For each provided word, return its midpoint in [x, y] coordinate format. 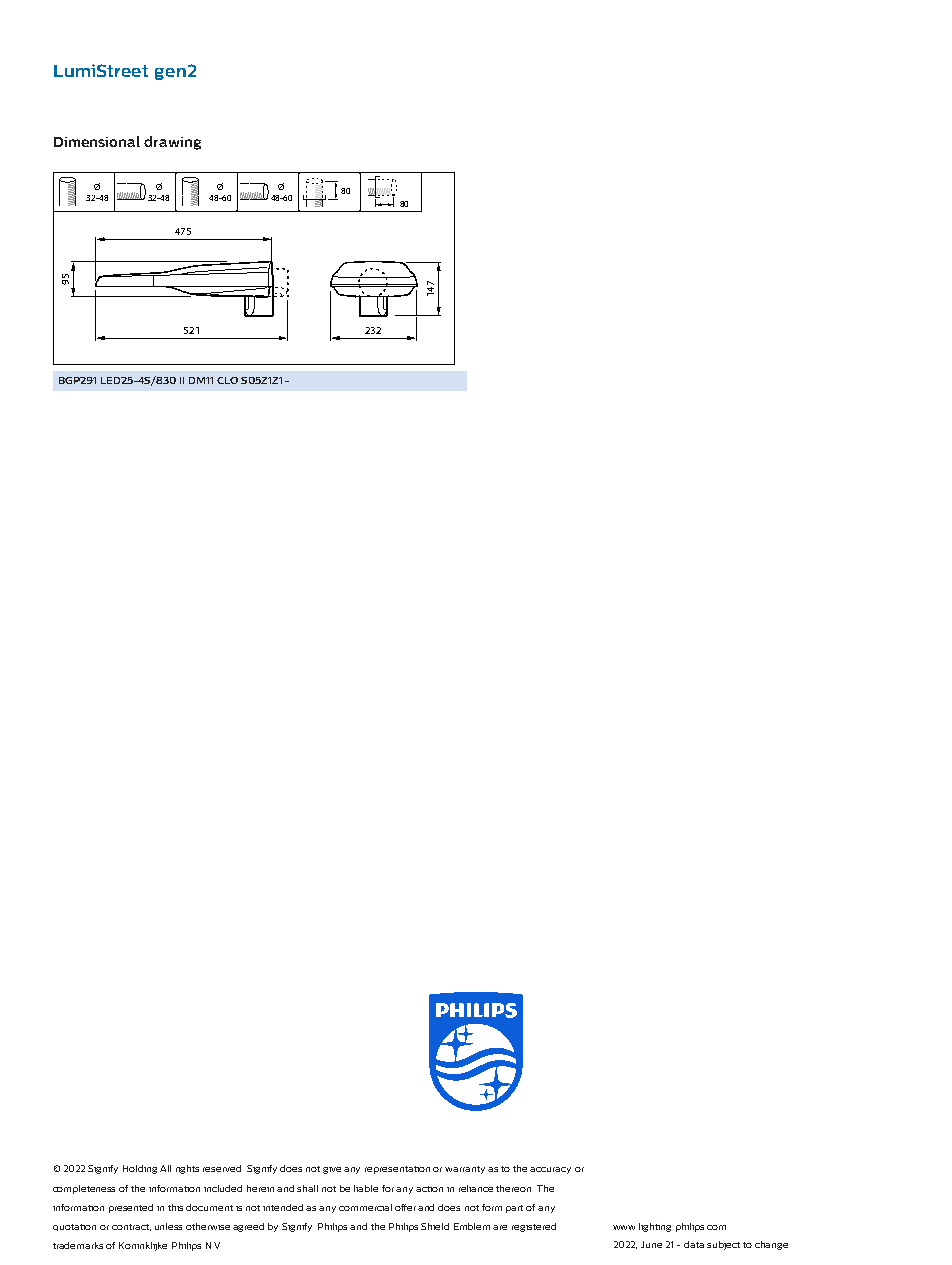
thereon [513, 1188]
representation [397, 1170]
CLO [227, 380]
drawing [172, 143]
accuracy [550, 1170]
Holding [140, 1169]
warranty [465, 1170]
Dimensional [97, 141]
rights [187, 1169]
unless [168, 1226]
